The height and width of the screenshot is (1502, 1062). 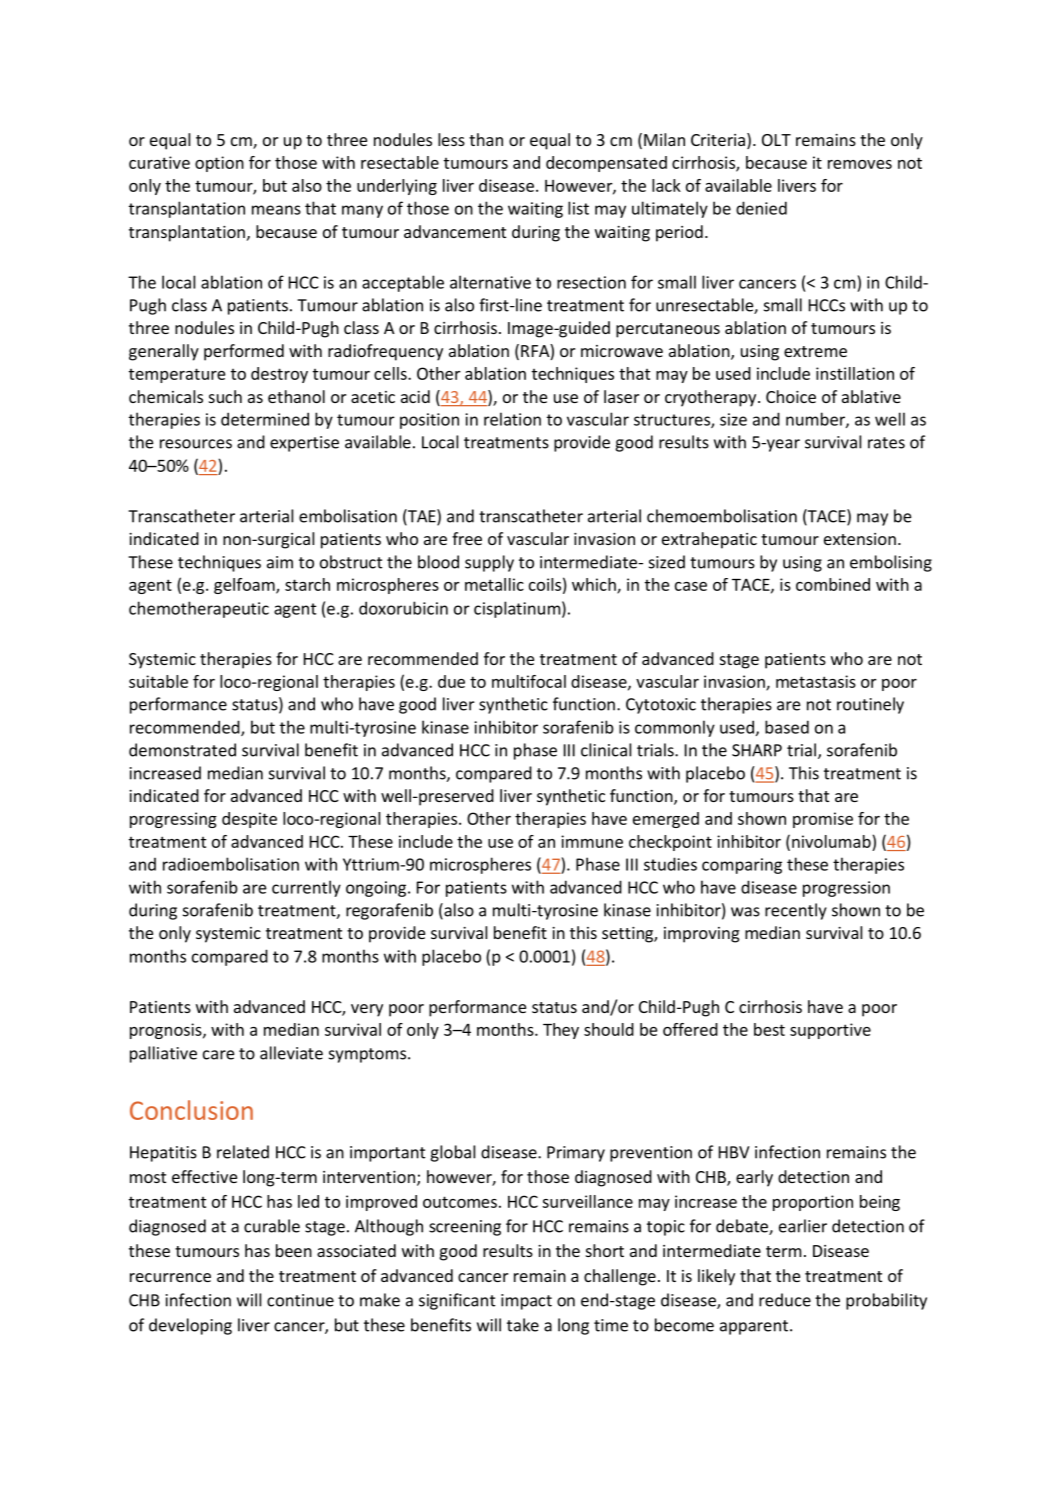 I want to click on option, so click(x=219, y=164).
